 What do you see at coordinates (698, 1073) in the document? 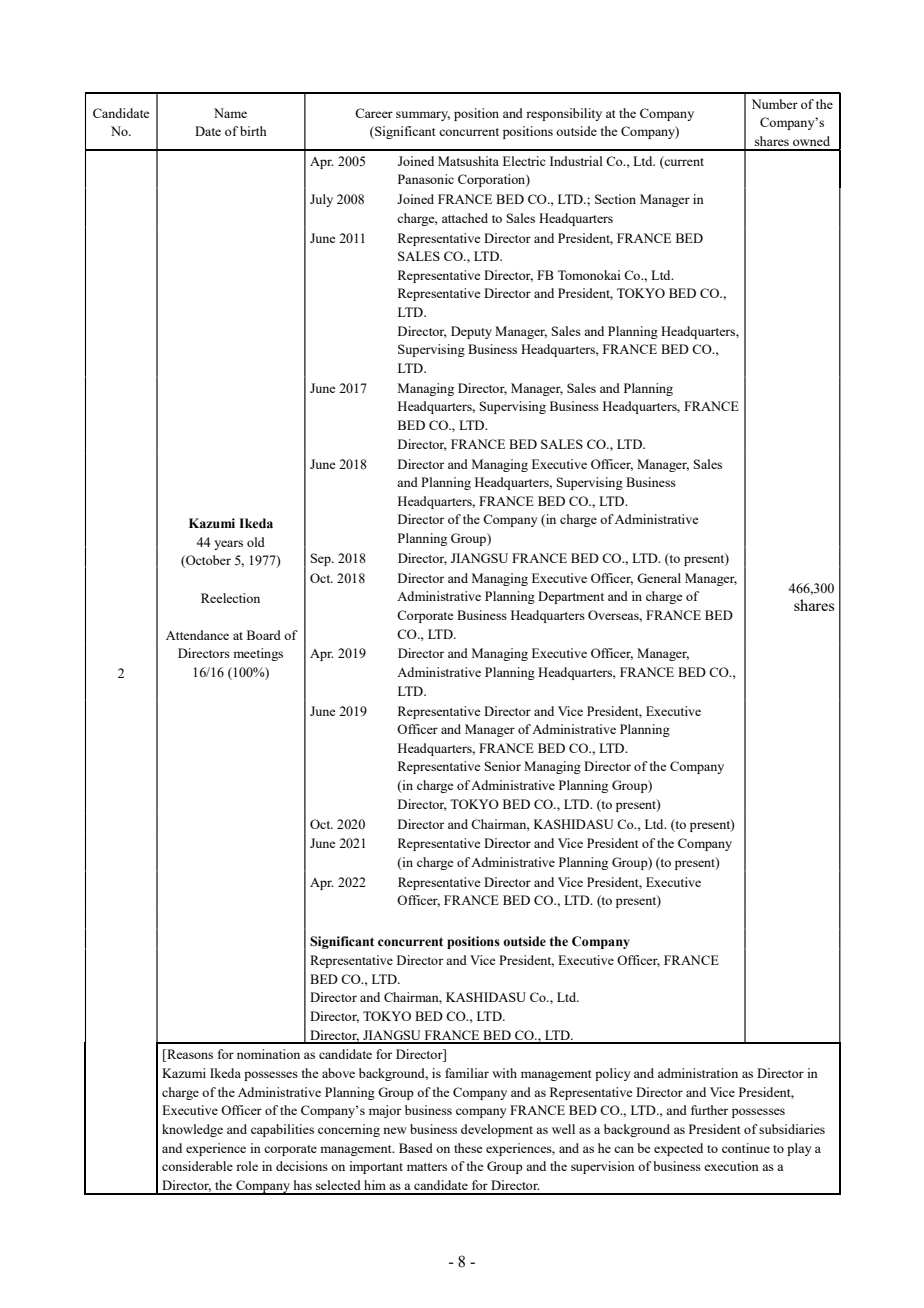
I see `administration` at bounding box center [698, 1073].
